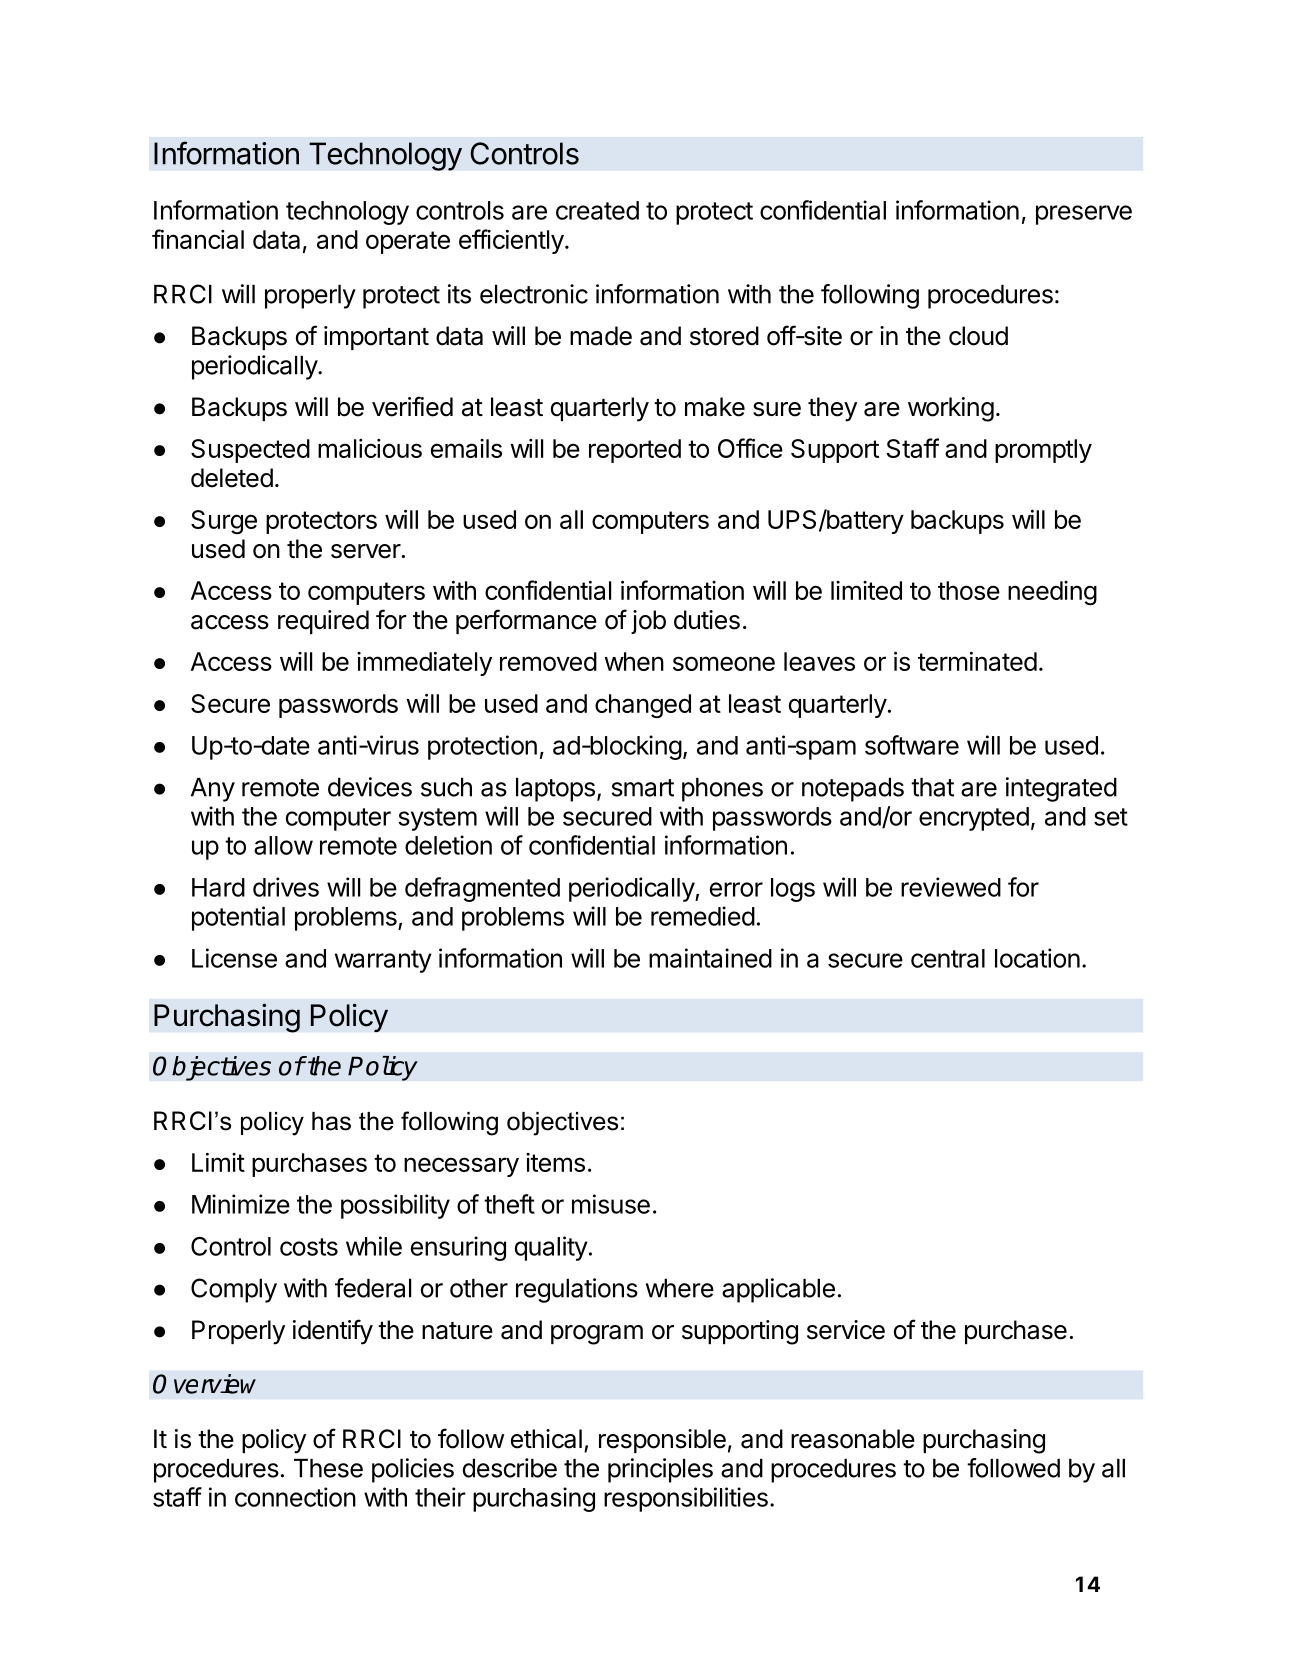 The width and height of the screenshot is (1292, 1673). Describe the element at coordinates (383, 961) in the screenshot. I see `warranty` at that location.
